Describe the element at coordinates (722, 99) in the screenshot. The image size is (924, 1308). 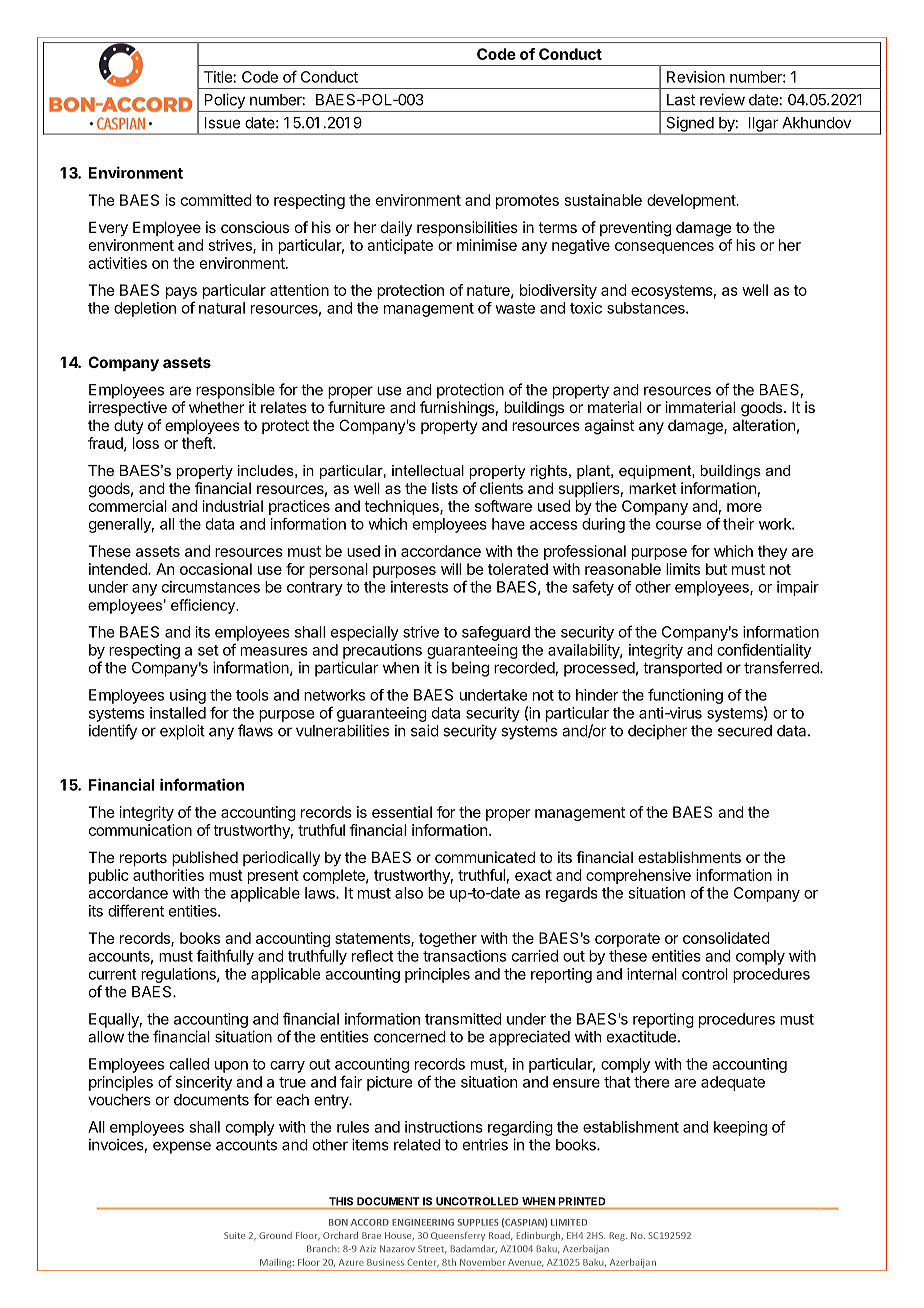
I see `review` at that location.
